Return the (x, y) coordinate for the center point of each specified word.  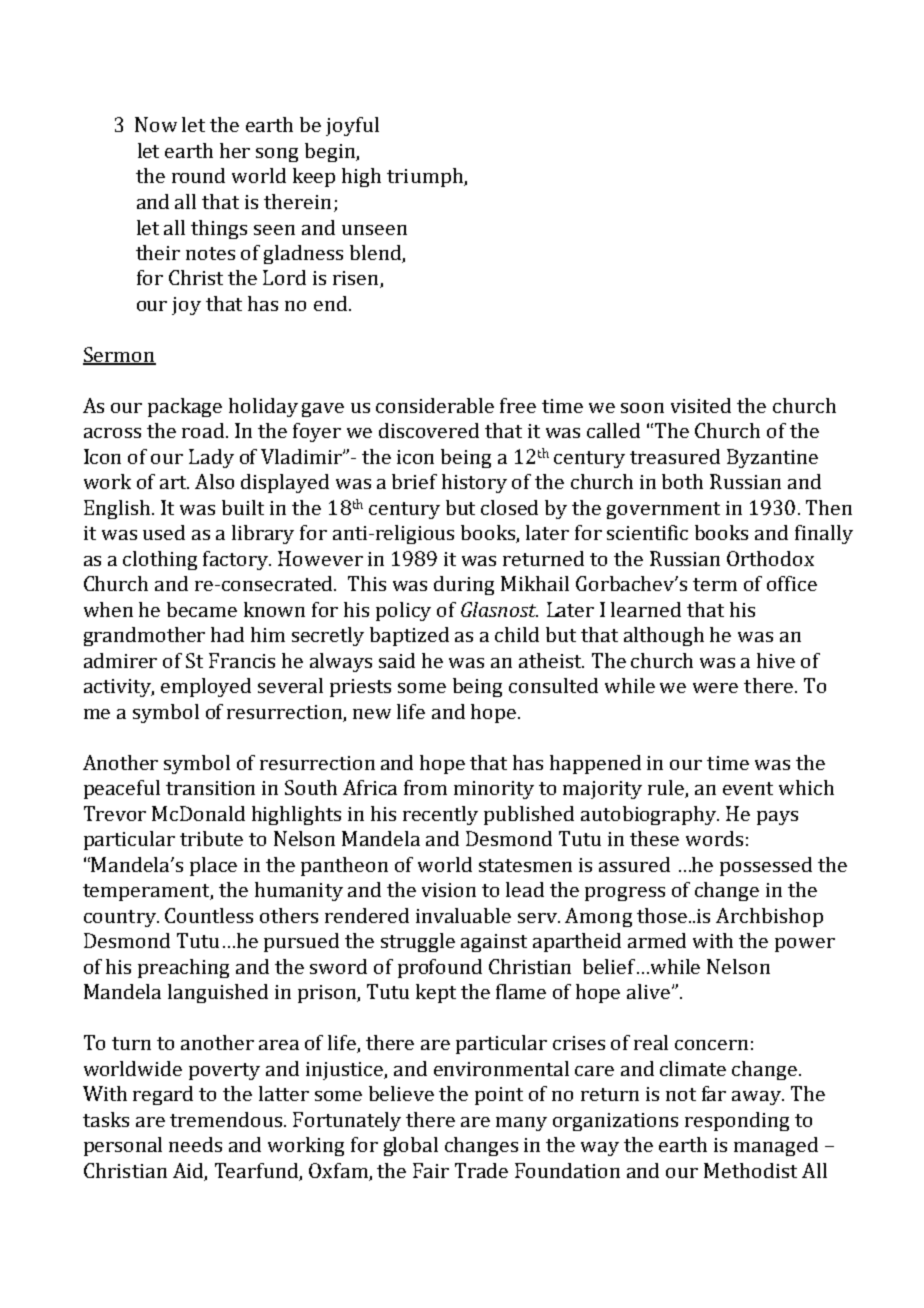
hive (776, 660)
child (517, 634)
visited (701, 405)
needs (195, 1144)
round (198, 175)
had (227, 634)
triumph (426, 177)
